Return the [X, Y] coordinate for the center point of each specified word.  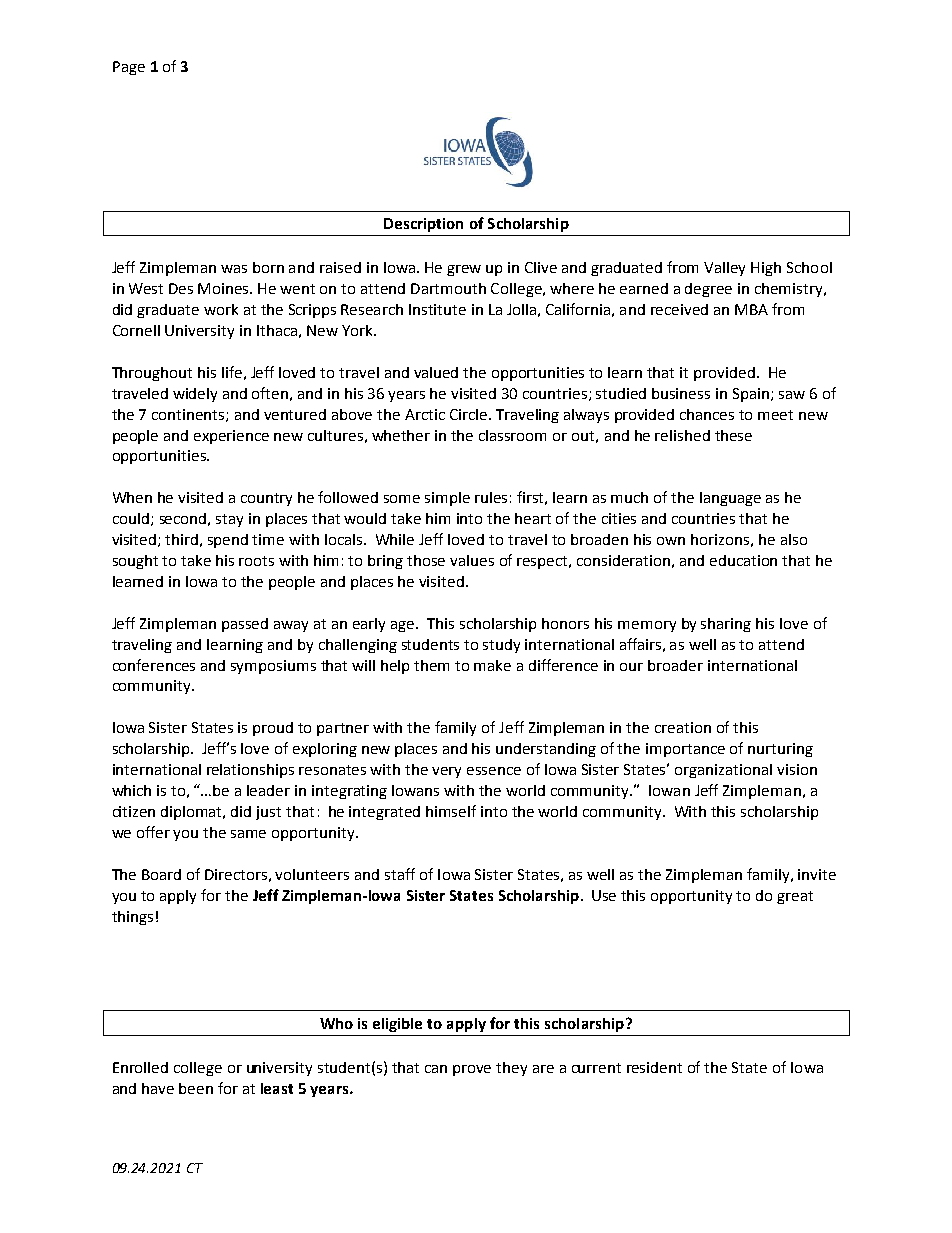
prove [472, 1070]
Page [129, 68]
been [196, 1088]
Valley [724, 269]
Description [423, 225]
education [743, 560]
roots [256, 561]
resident [654, 1067]
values [472, 560]
